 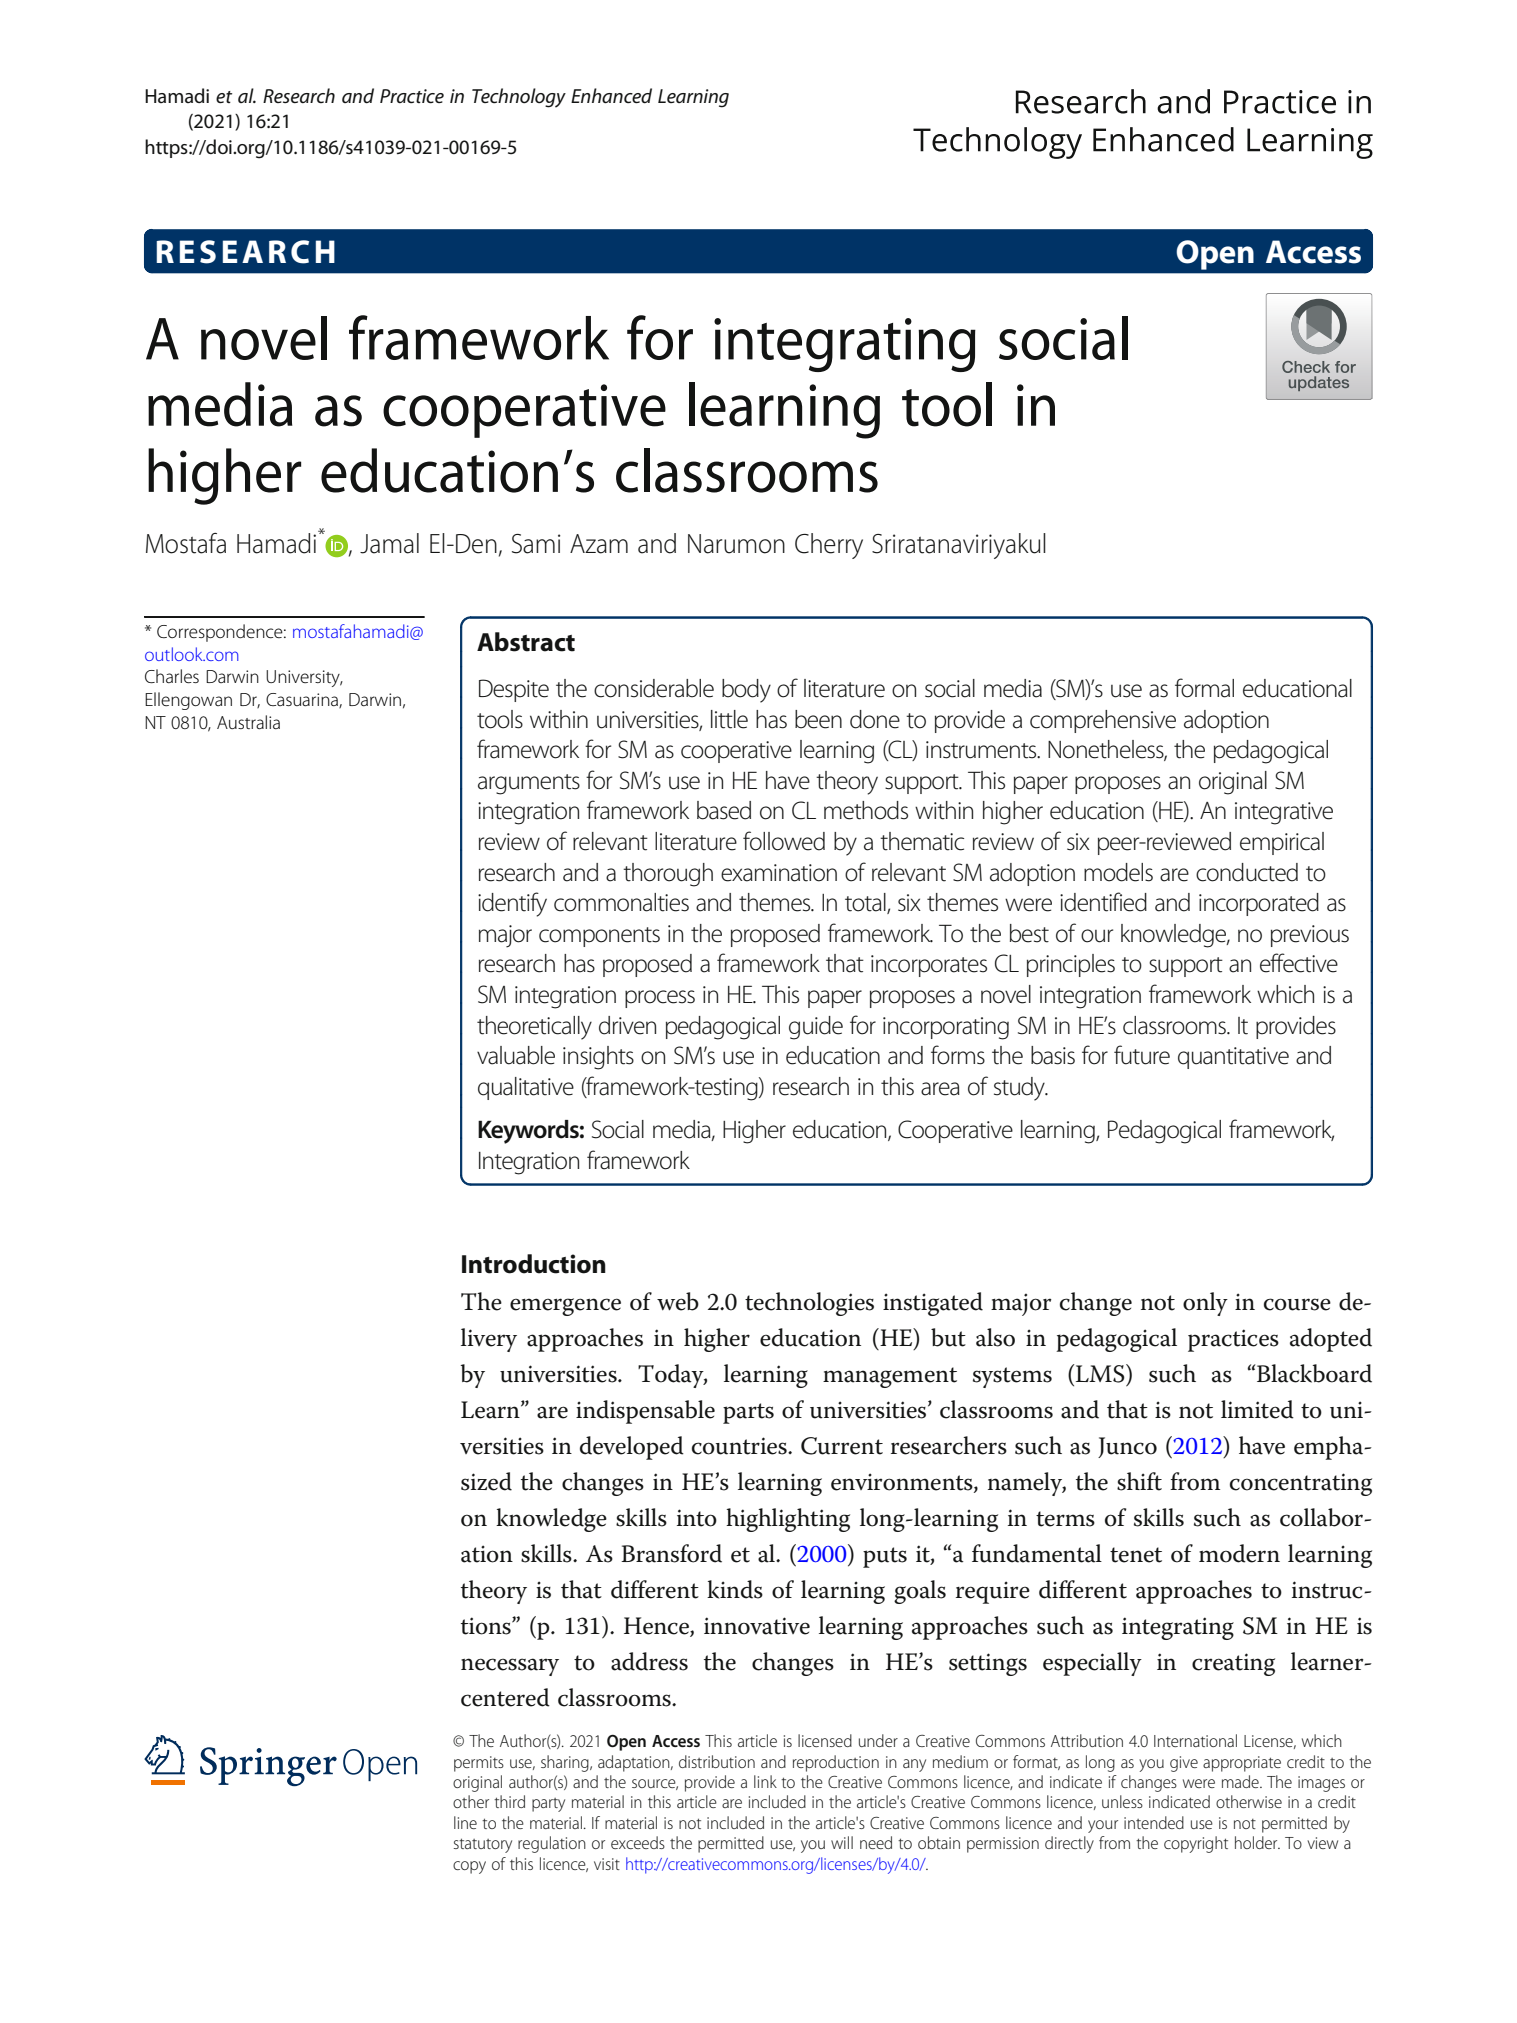 What do you see at coordinates (1204, 688) in the screenshot?
I see `formal` at bounding box center [1204, 688].
